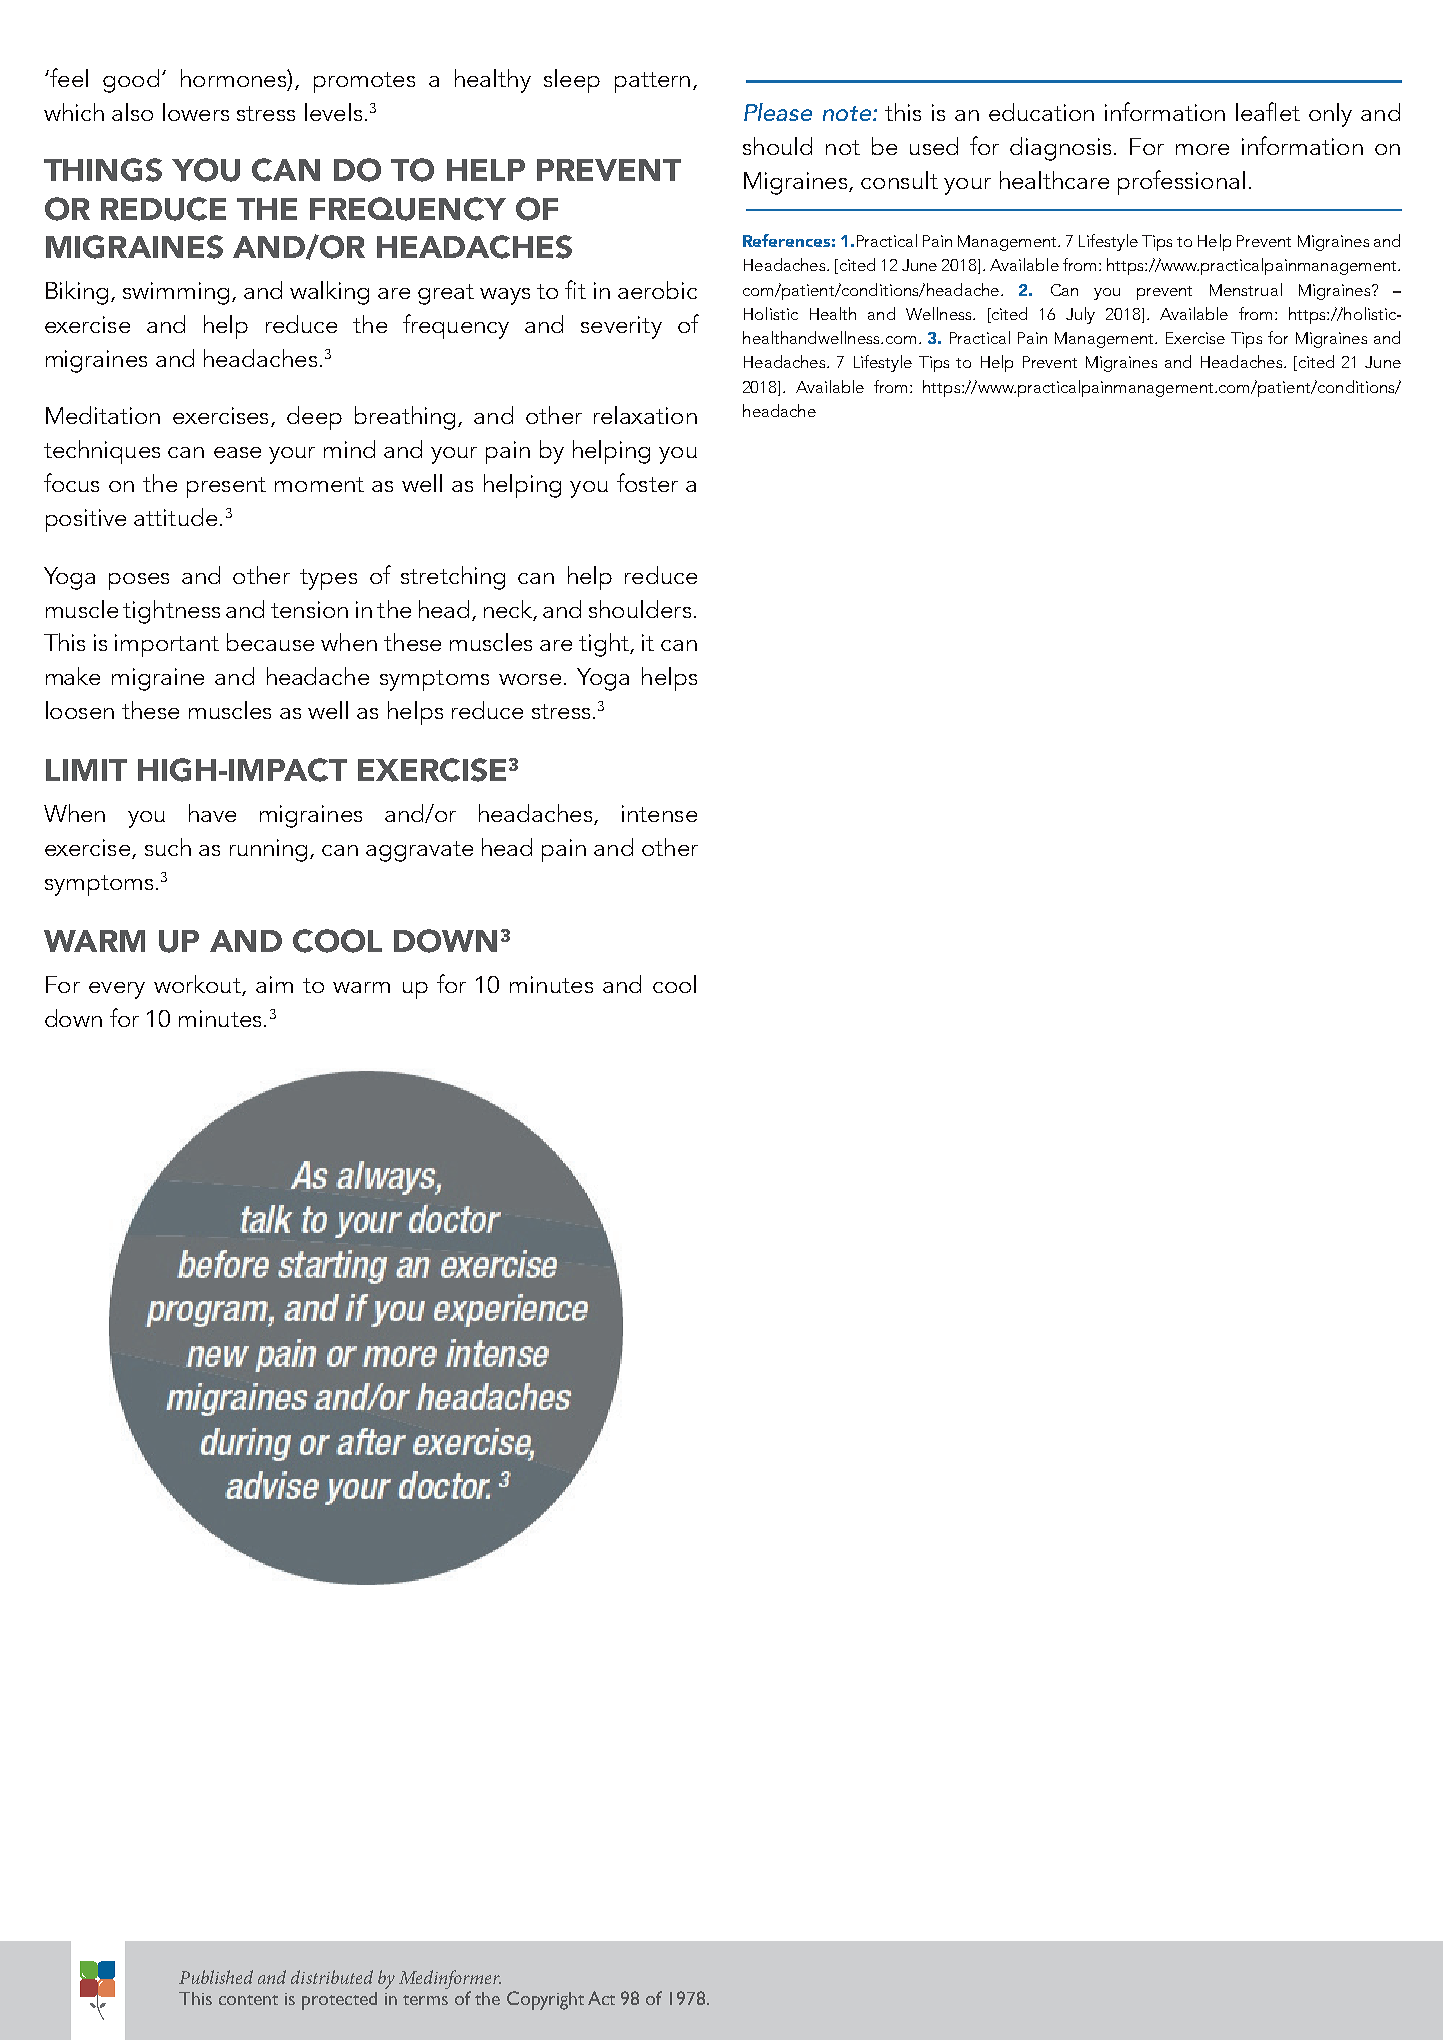  What do you see at coordinates (545, 2000) in the screenshot?
I see `Copyright` at bounding box center [545, 2000].
